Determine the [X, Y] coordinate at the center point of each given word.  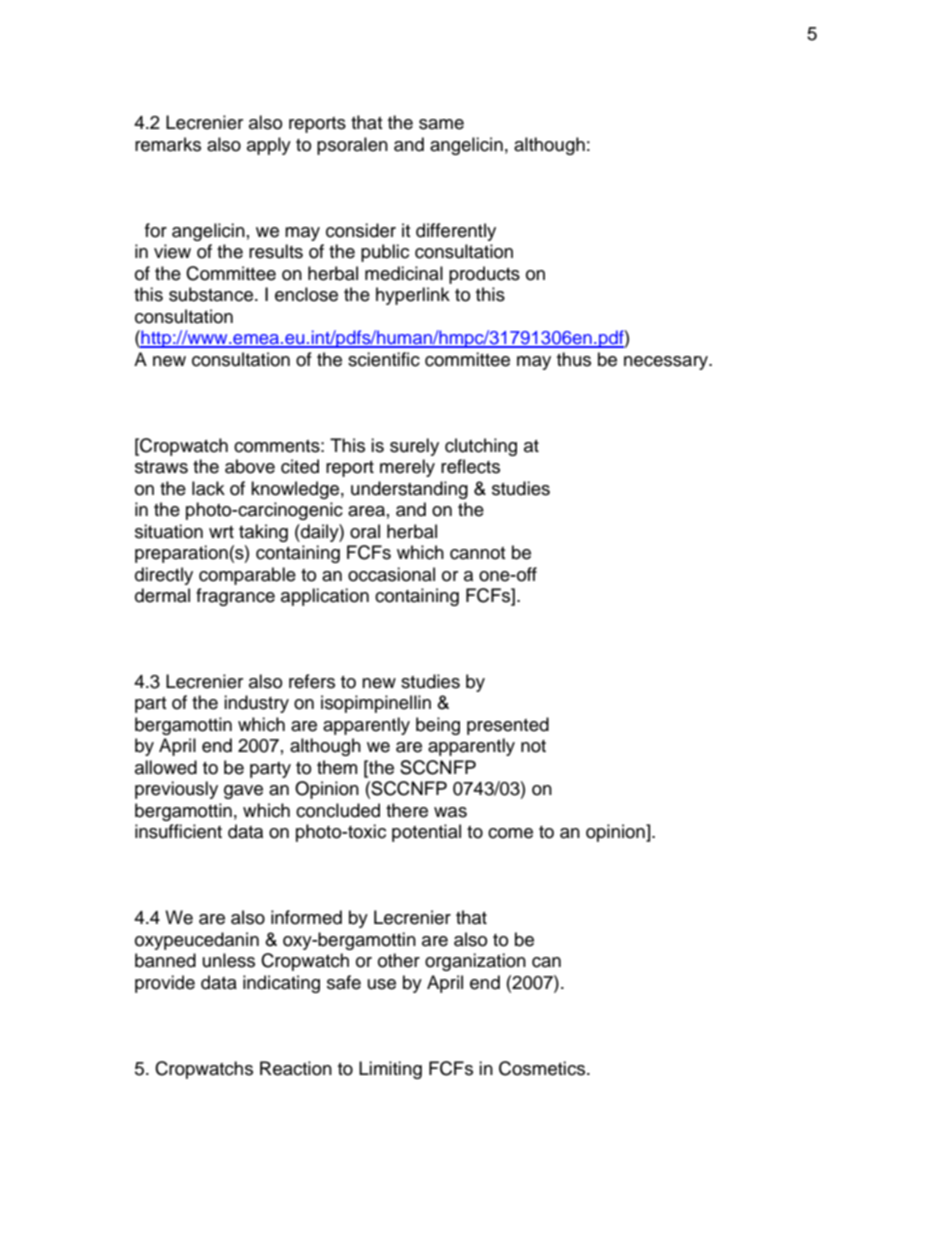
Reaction [296, 1068]
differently [456, 232]
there [407, 810]
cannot [477, 553]
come [510, 833]
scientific [384, 359]
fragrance [235, 597]
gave [243, 792]
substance [211, 294]
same [441, 124]
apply [269, 146]
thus [574, 359]
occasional [391, 574]
